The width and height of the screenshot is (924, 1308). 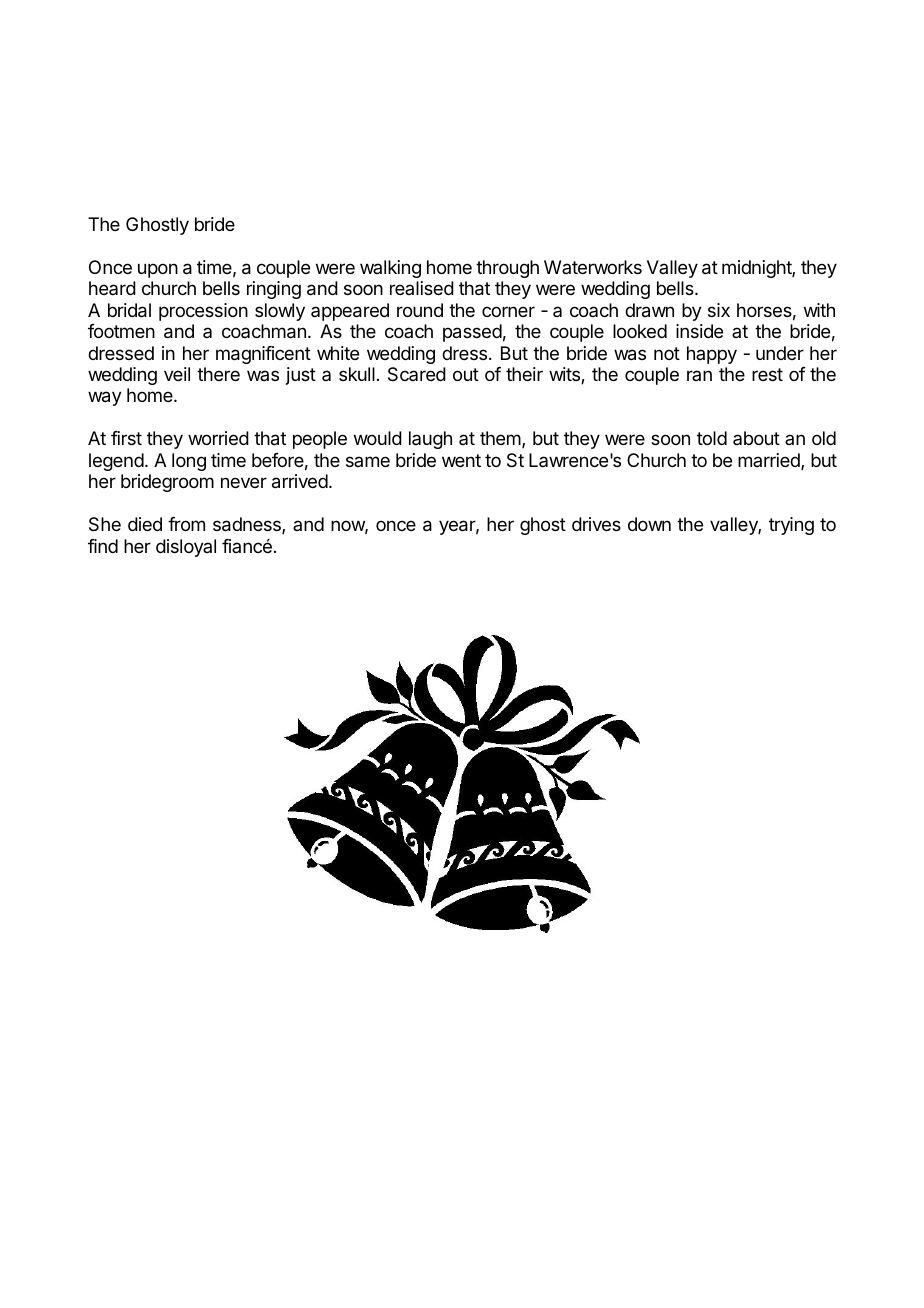 I want to click on way, so click(x=105, y=398).
